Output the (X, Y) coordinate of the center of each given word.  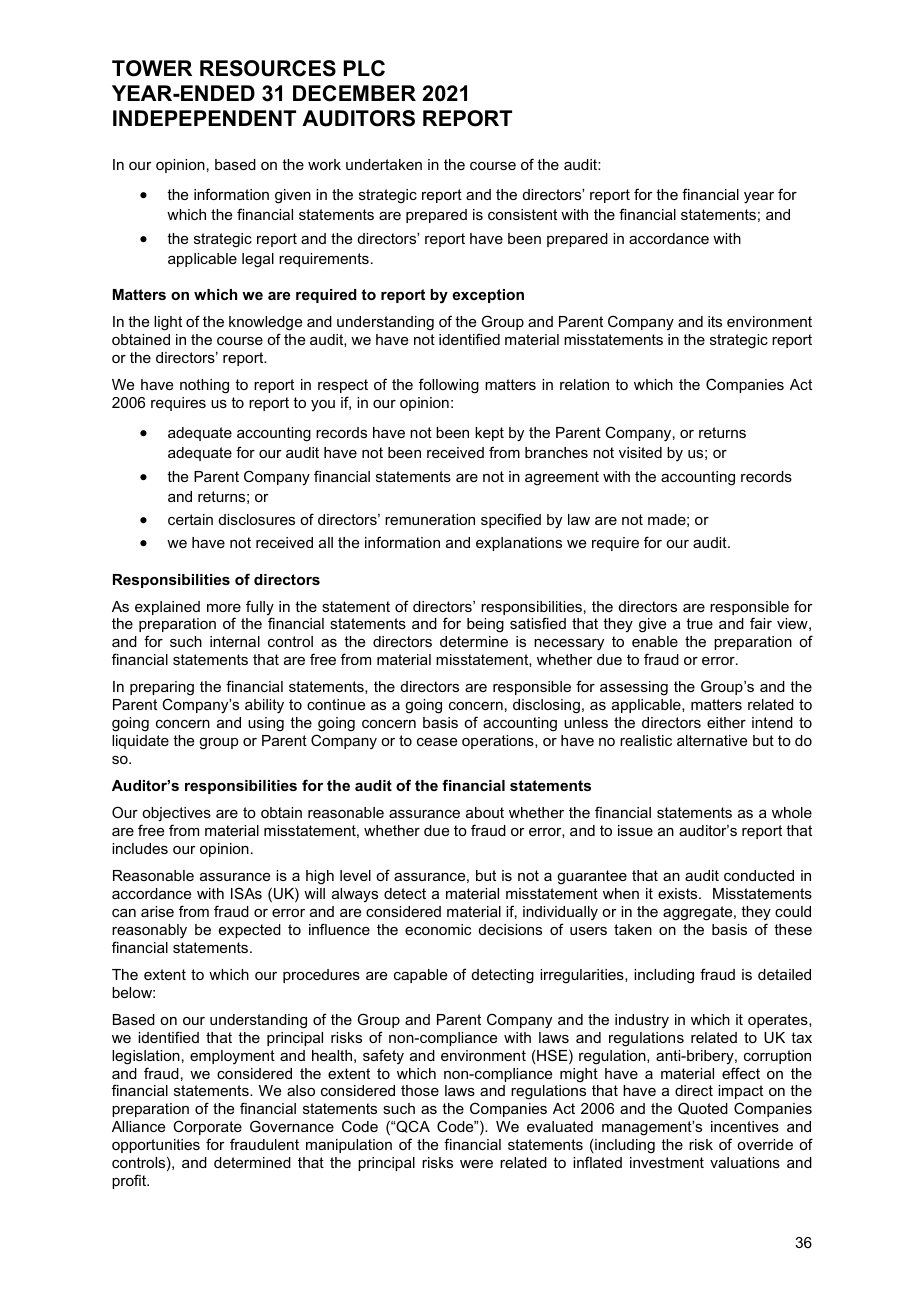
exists (679, 893)
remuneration (430, 519)
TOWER (152, 68)
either (726, 722)
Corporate (207, 1127)
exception (488, 296)
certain (190, 519)
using (266, 724)
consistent (522, 214)
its (715, 321)
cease (437, 742)
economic (438, 929)
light (168, 323)
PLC (364, 68)
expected (250, 931)
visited (640, 452)
